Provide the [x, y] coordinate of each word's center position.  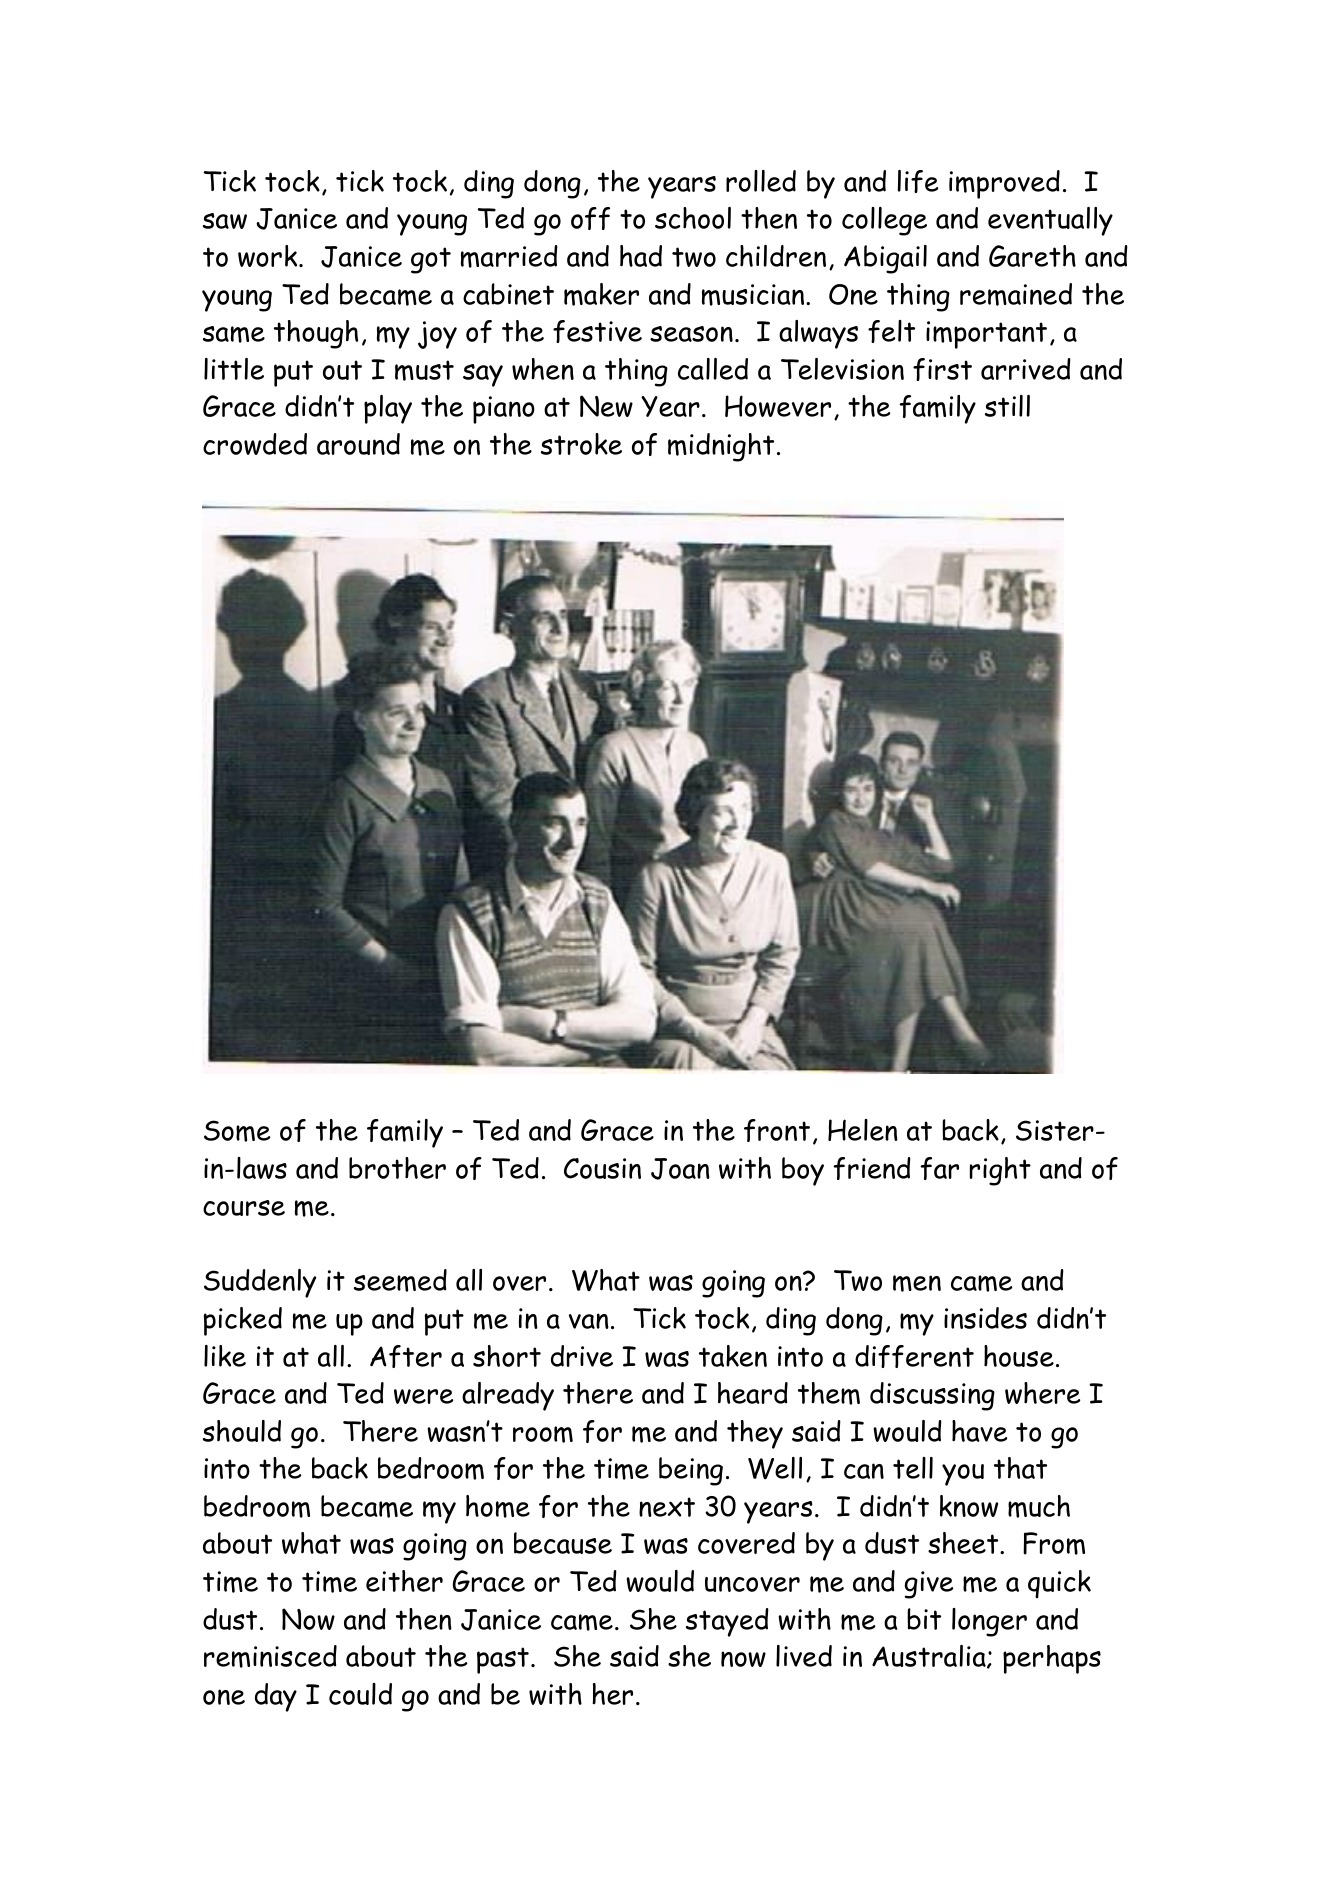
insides [985, 1318]
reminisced [270, 1656]
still [1007, 406]
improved [1004, 184]
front [777, 1130]
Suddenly [260, 1283]
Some [237, 1131]
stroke [581, 444]
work [269, 256]
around [358, 444]
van [589, 1321]
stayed [727, 1622]
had [641, 256]
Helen [863, 1130]
